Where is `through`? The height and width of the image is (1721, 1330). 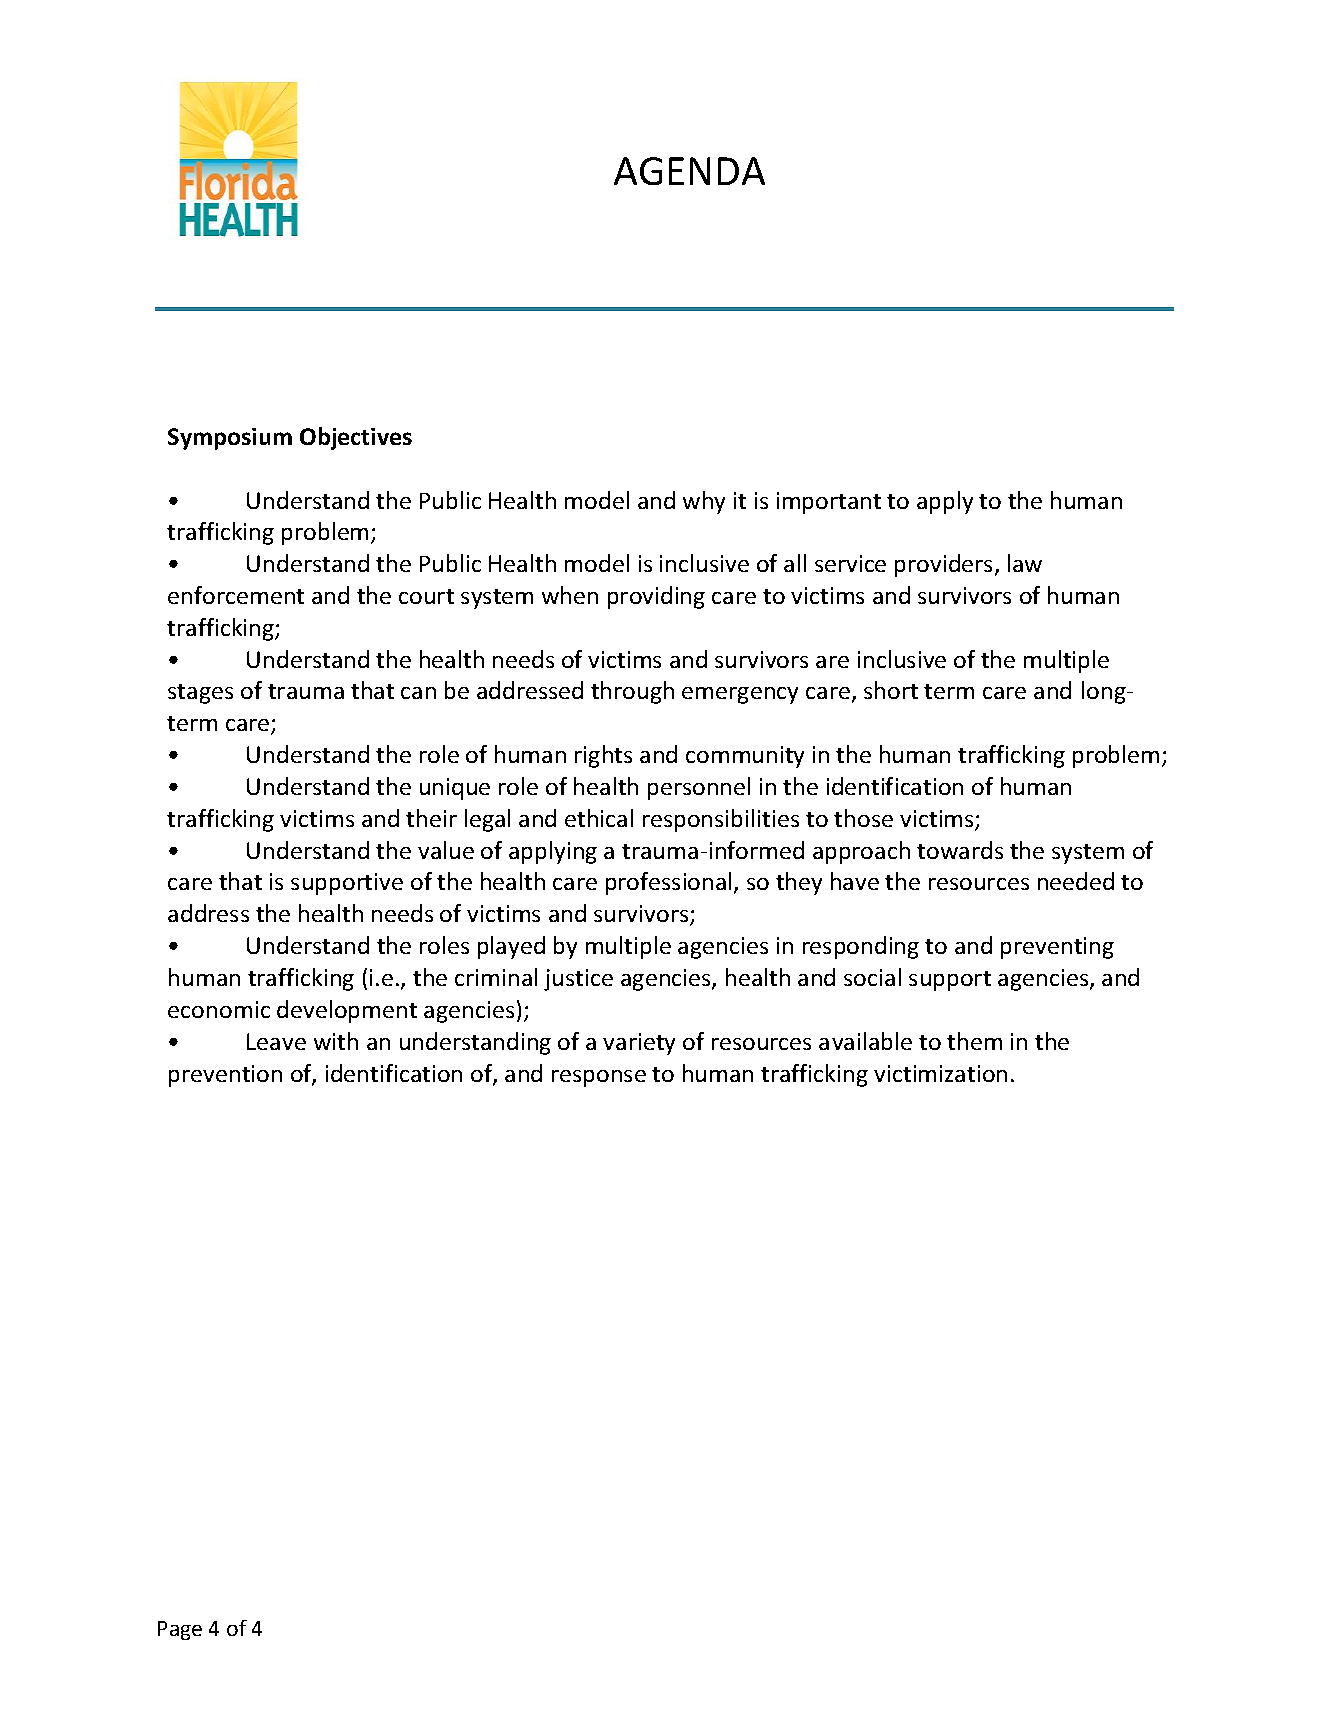 through is located at coordinates (632, 692).
